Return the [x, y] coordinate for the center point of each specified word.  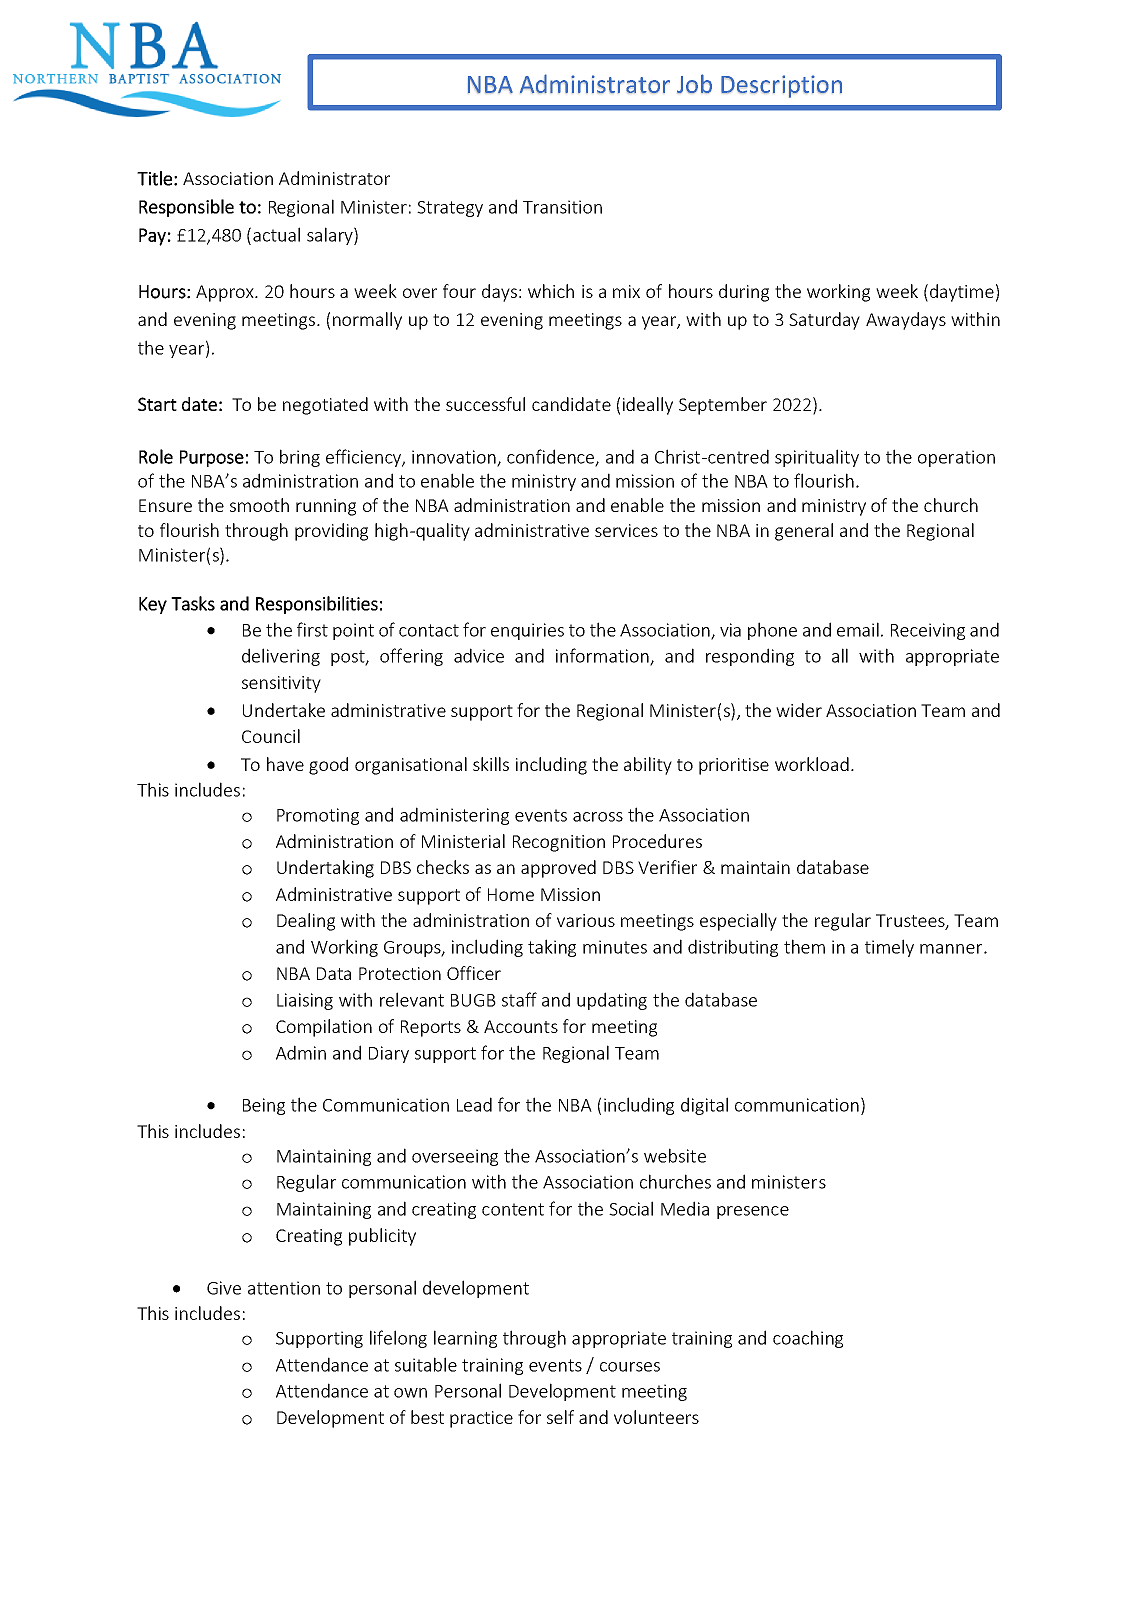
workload [812, 764]
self [560, 1417]
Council [271, 736]
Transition [562, 207]
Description [781, 86]
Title [154, 178]
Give [224, 1288]
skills [491, 764]
